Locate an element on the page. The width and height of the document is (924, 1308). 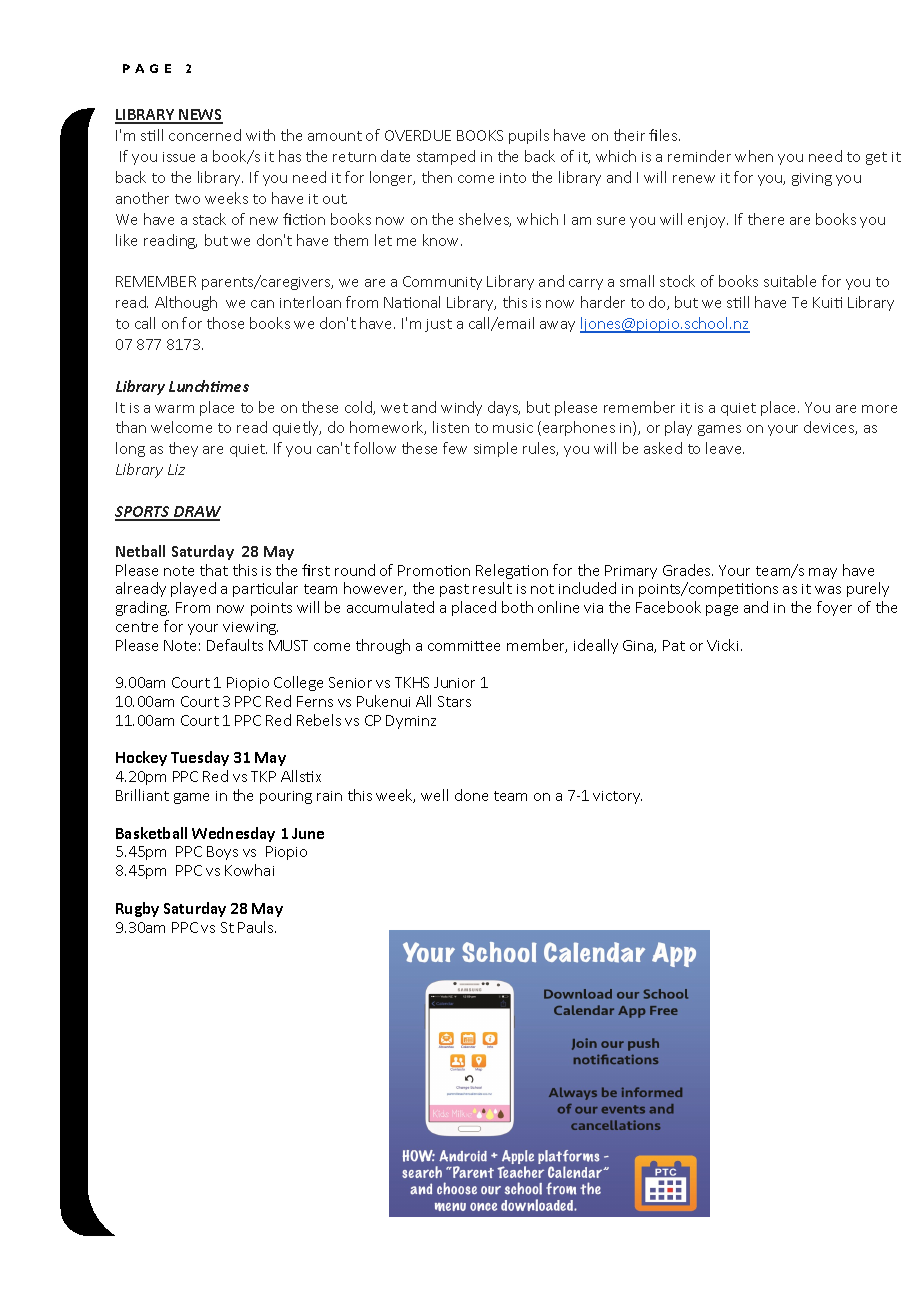
concerned is located at coordinates (205, 135).
